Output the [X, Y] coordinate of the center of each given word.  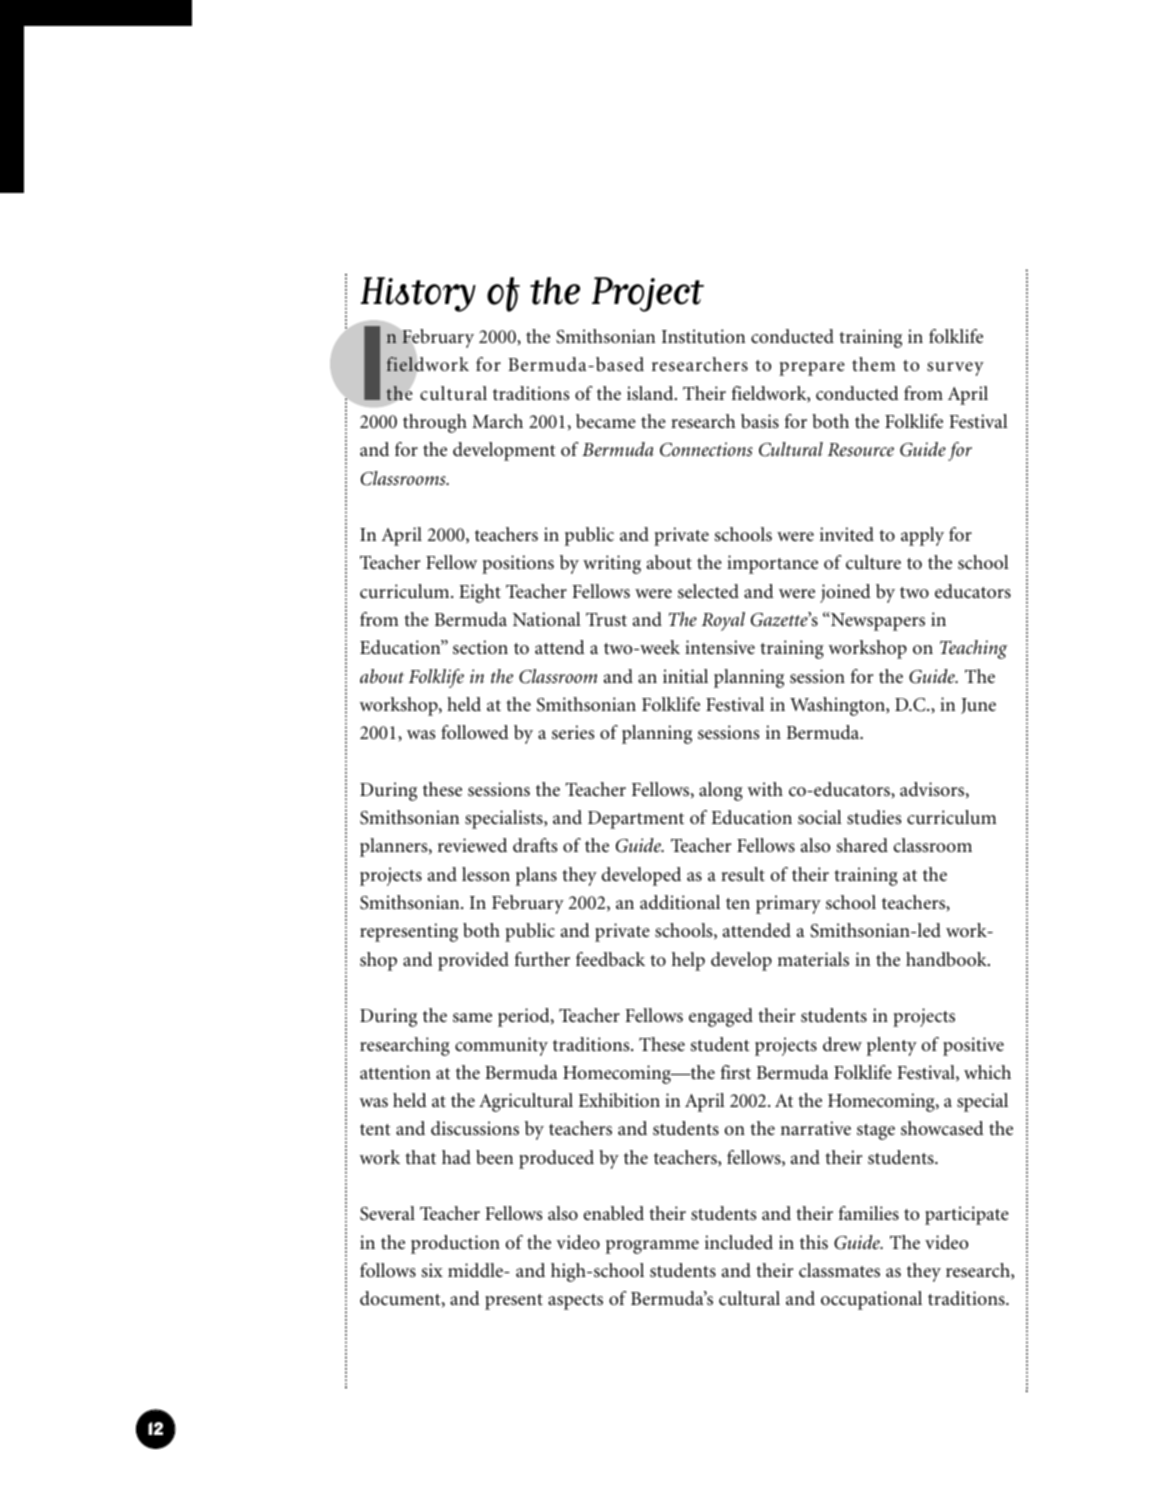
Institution [703, 336]
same [472, 1018]
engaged [721, 1017]
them [874, 364]
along [721, 791]
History [418, 294]
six [432, 1270]
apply [922, 536]
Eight [480, 593]
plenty [892, 1046]
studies [874, 817]
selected [708, 591]
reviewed [472, 845]
